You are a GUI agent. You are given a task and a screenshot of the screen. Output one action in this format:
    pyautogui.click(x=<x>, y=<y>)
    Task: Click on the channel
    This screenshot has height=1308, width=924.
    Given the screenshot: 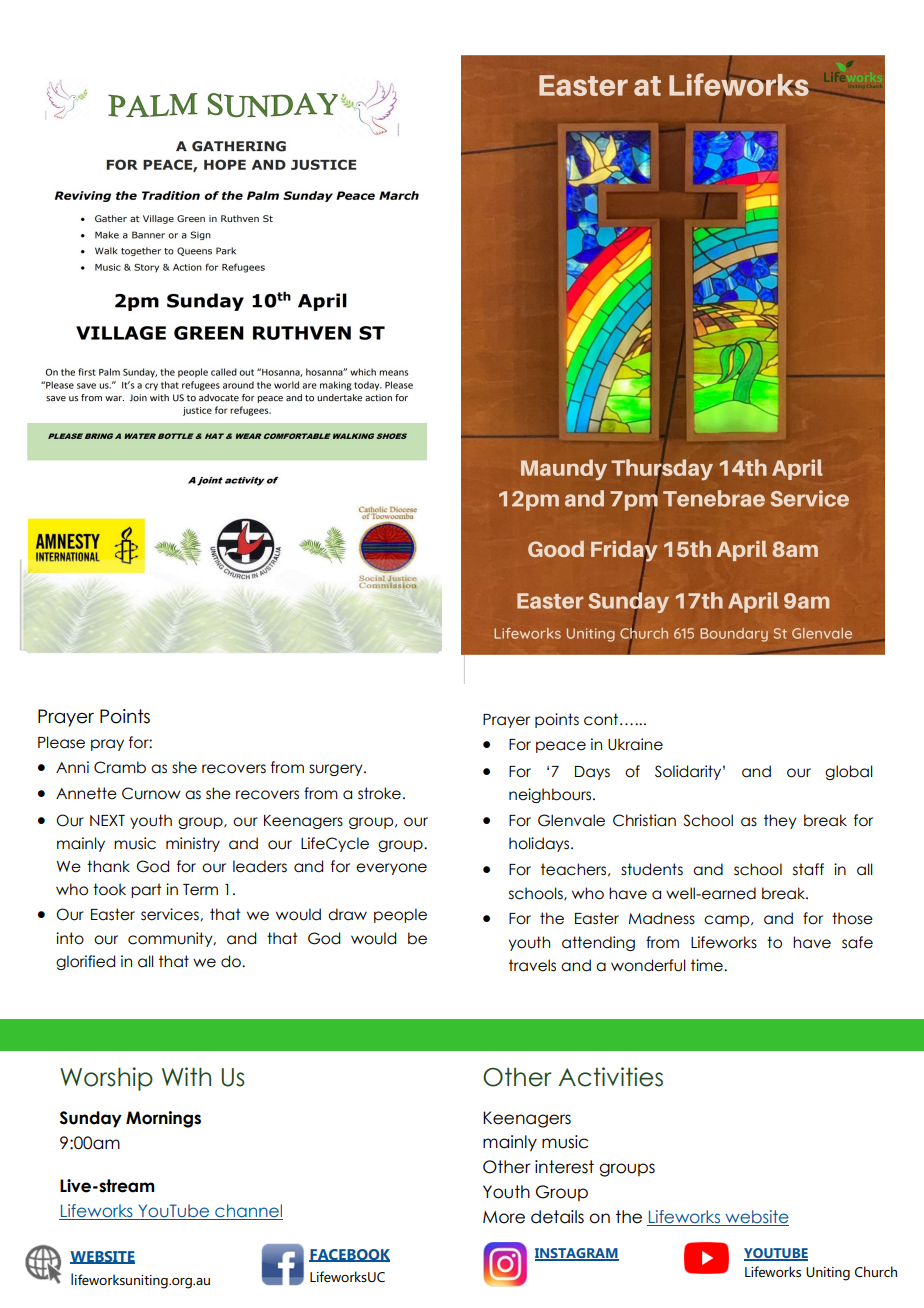 What is the action you would take?
    pyautogui.click(x=248, y=1212)
